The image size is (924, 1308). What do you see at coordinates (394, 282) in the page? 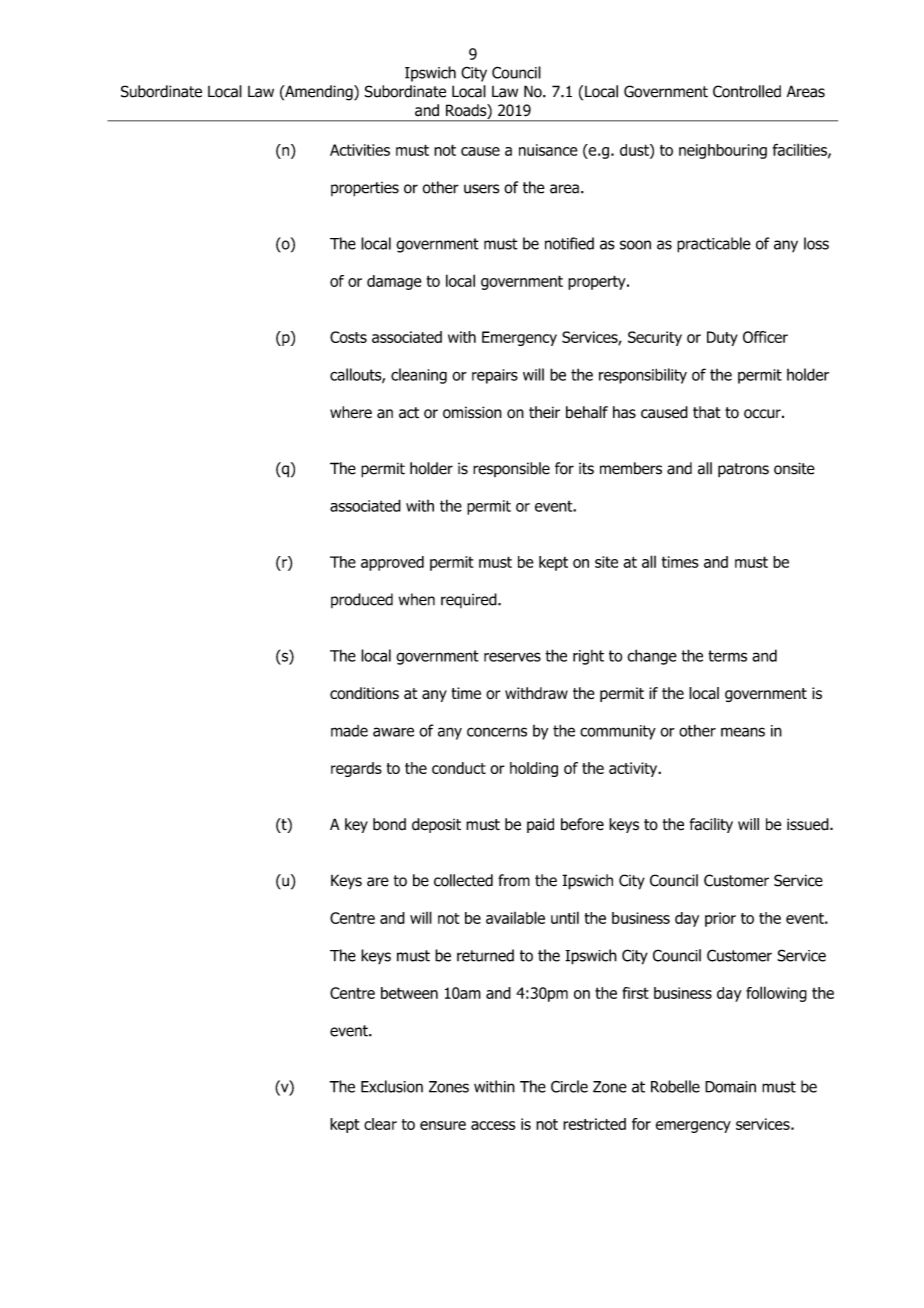
I see `damage` at bounding box center [394, 282].
